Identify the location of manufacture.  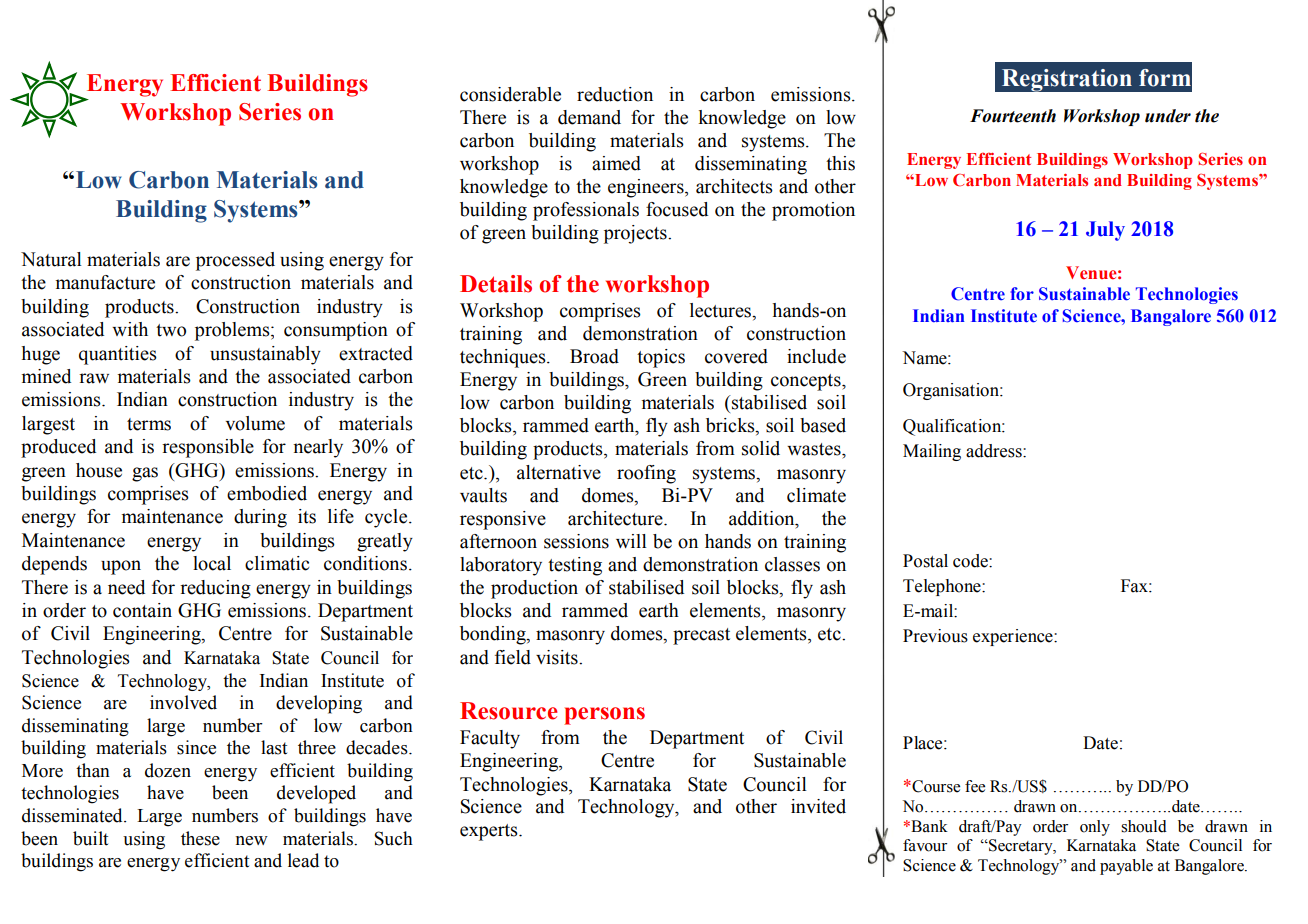
(105, 282).
